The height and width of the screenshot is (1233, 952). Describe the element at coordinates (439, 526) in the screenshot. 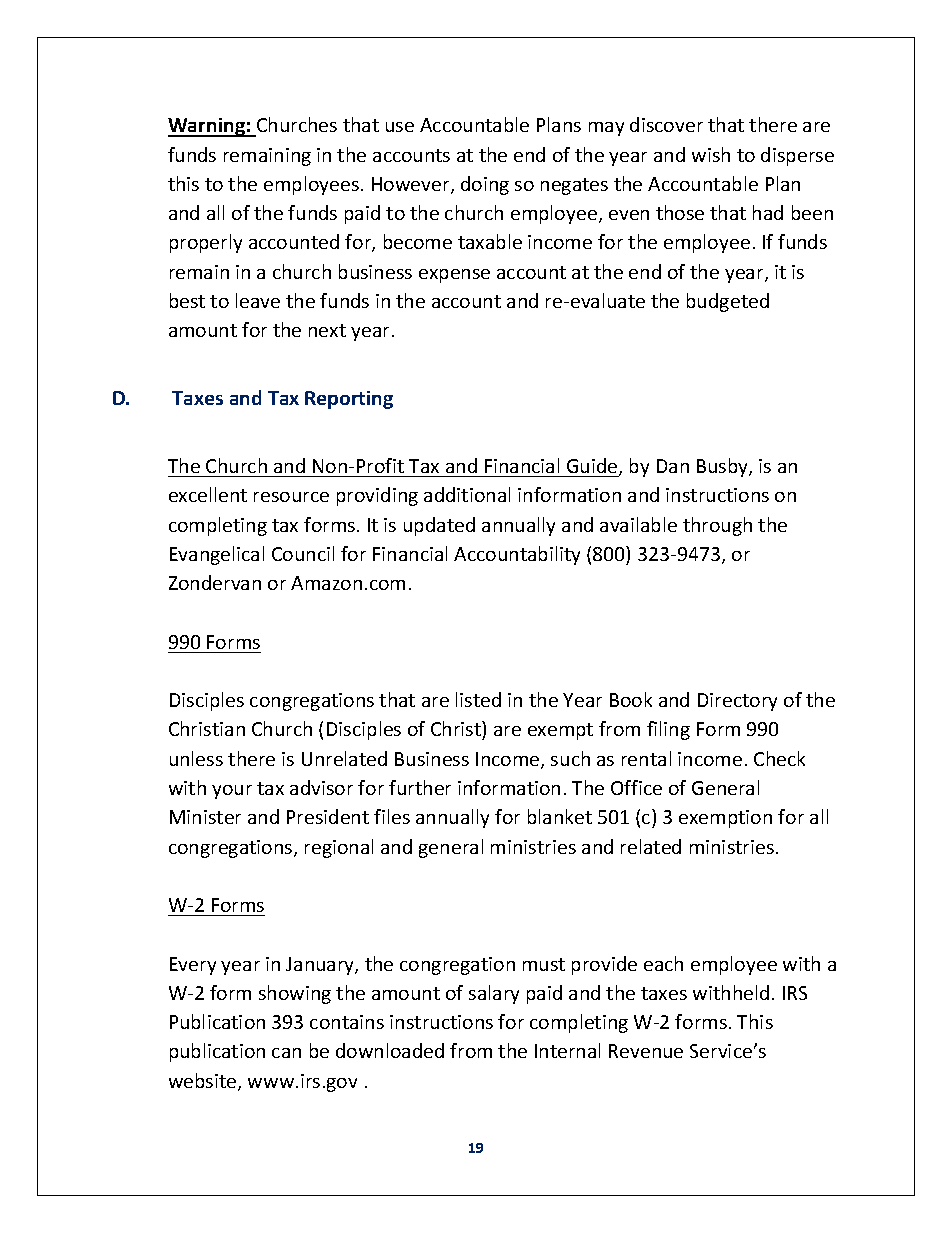

I see `updated` at that location.
